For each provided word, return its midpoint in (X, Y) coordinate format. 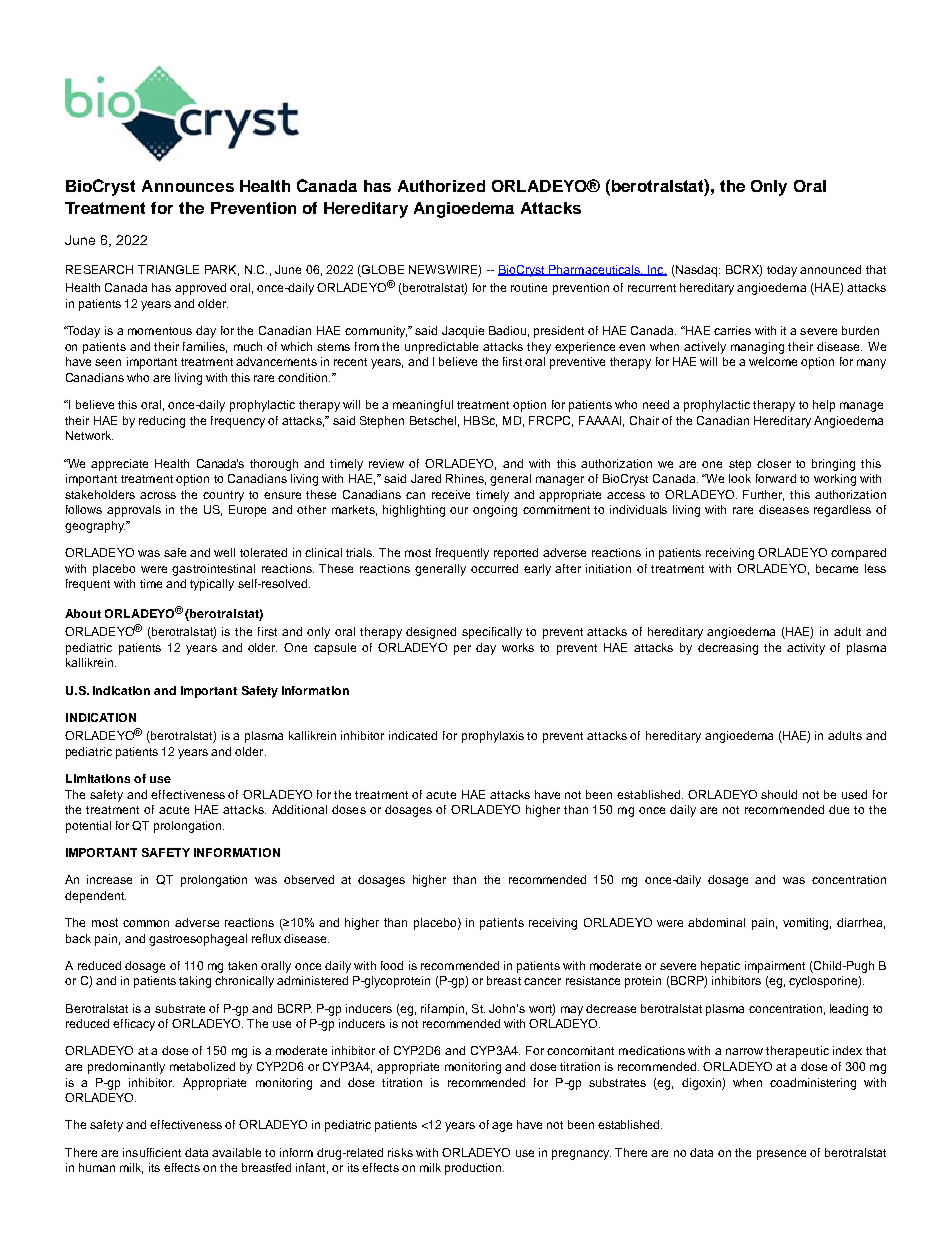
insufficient (152, 1152)
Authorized (441, 186)
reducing (162, 422)
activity (806, 649)
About (83, 613)
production (474, 1169)
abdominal (716, 922)
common (146, 923)
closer (774, 463)
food (392, 965)
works (518, 647)
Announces (188, 186)
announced (830, 269)
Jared (426, 478)
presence (781, 1155)
